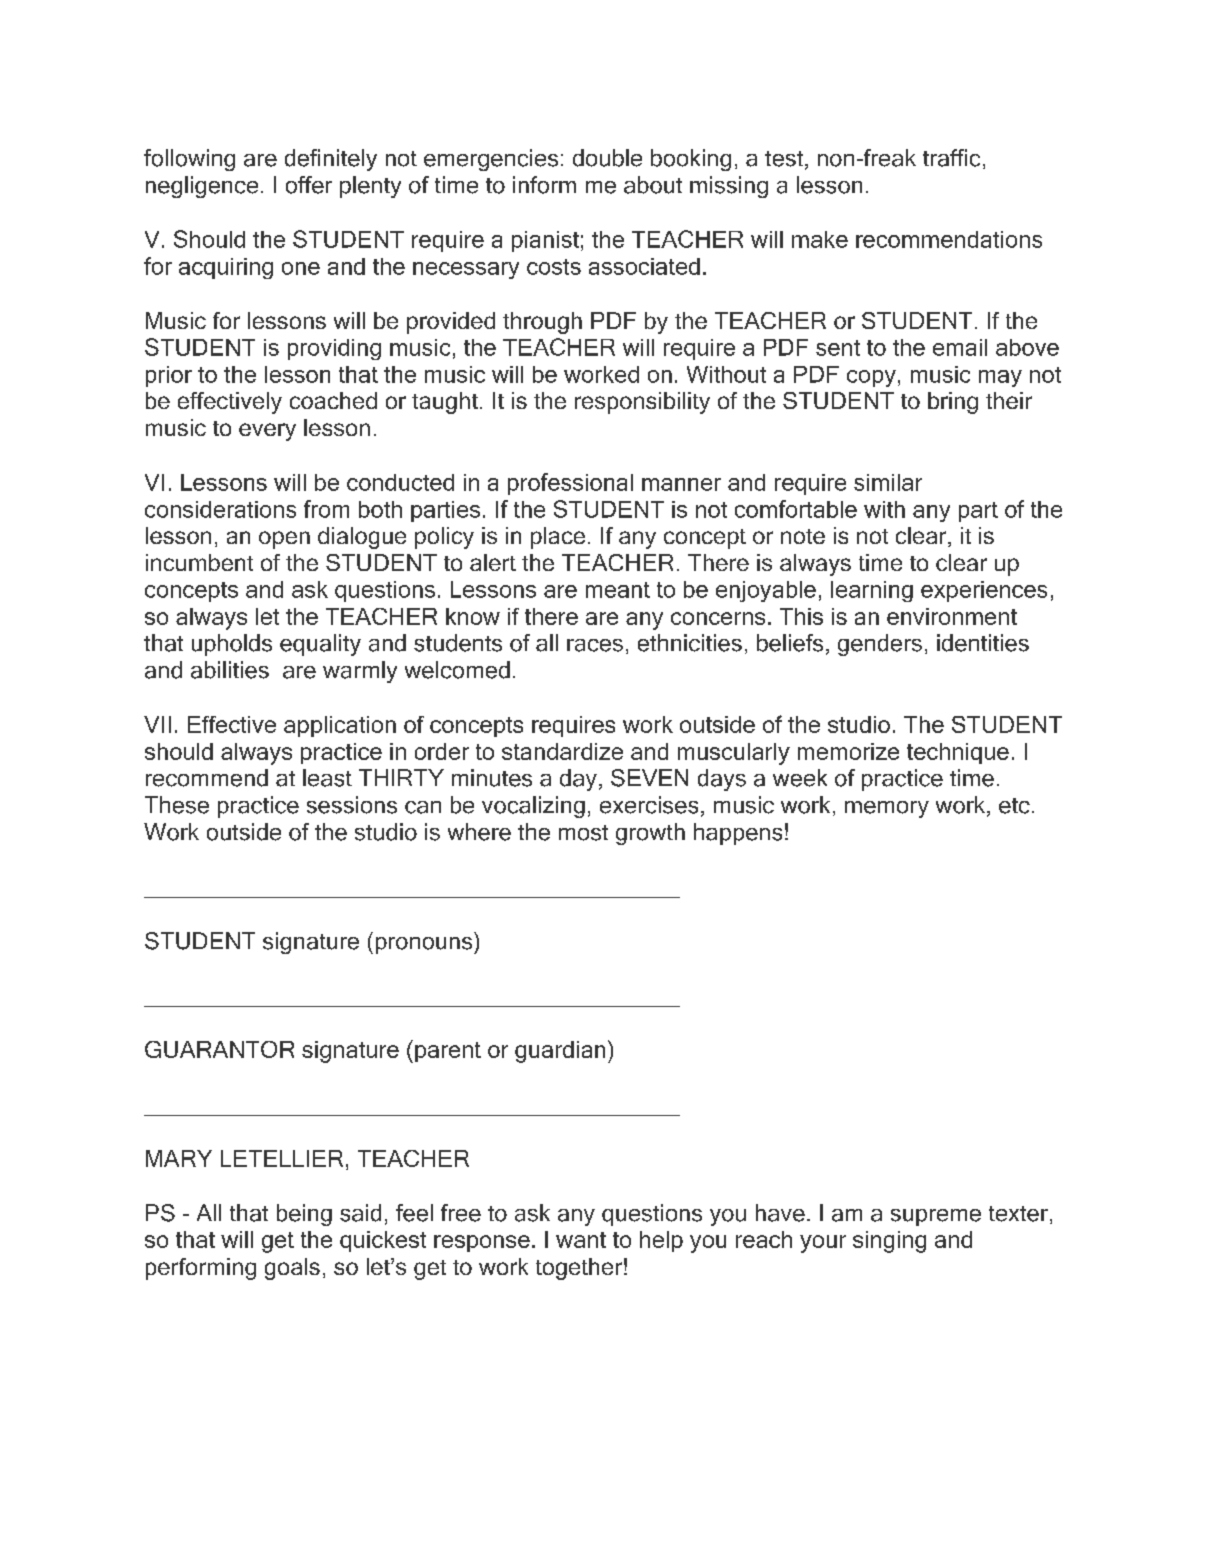  What do you see at coordinates (562, 751) in the image?
I see `standardize` at bounding box center [562, 751].
